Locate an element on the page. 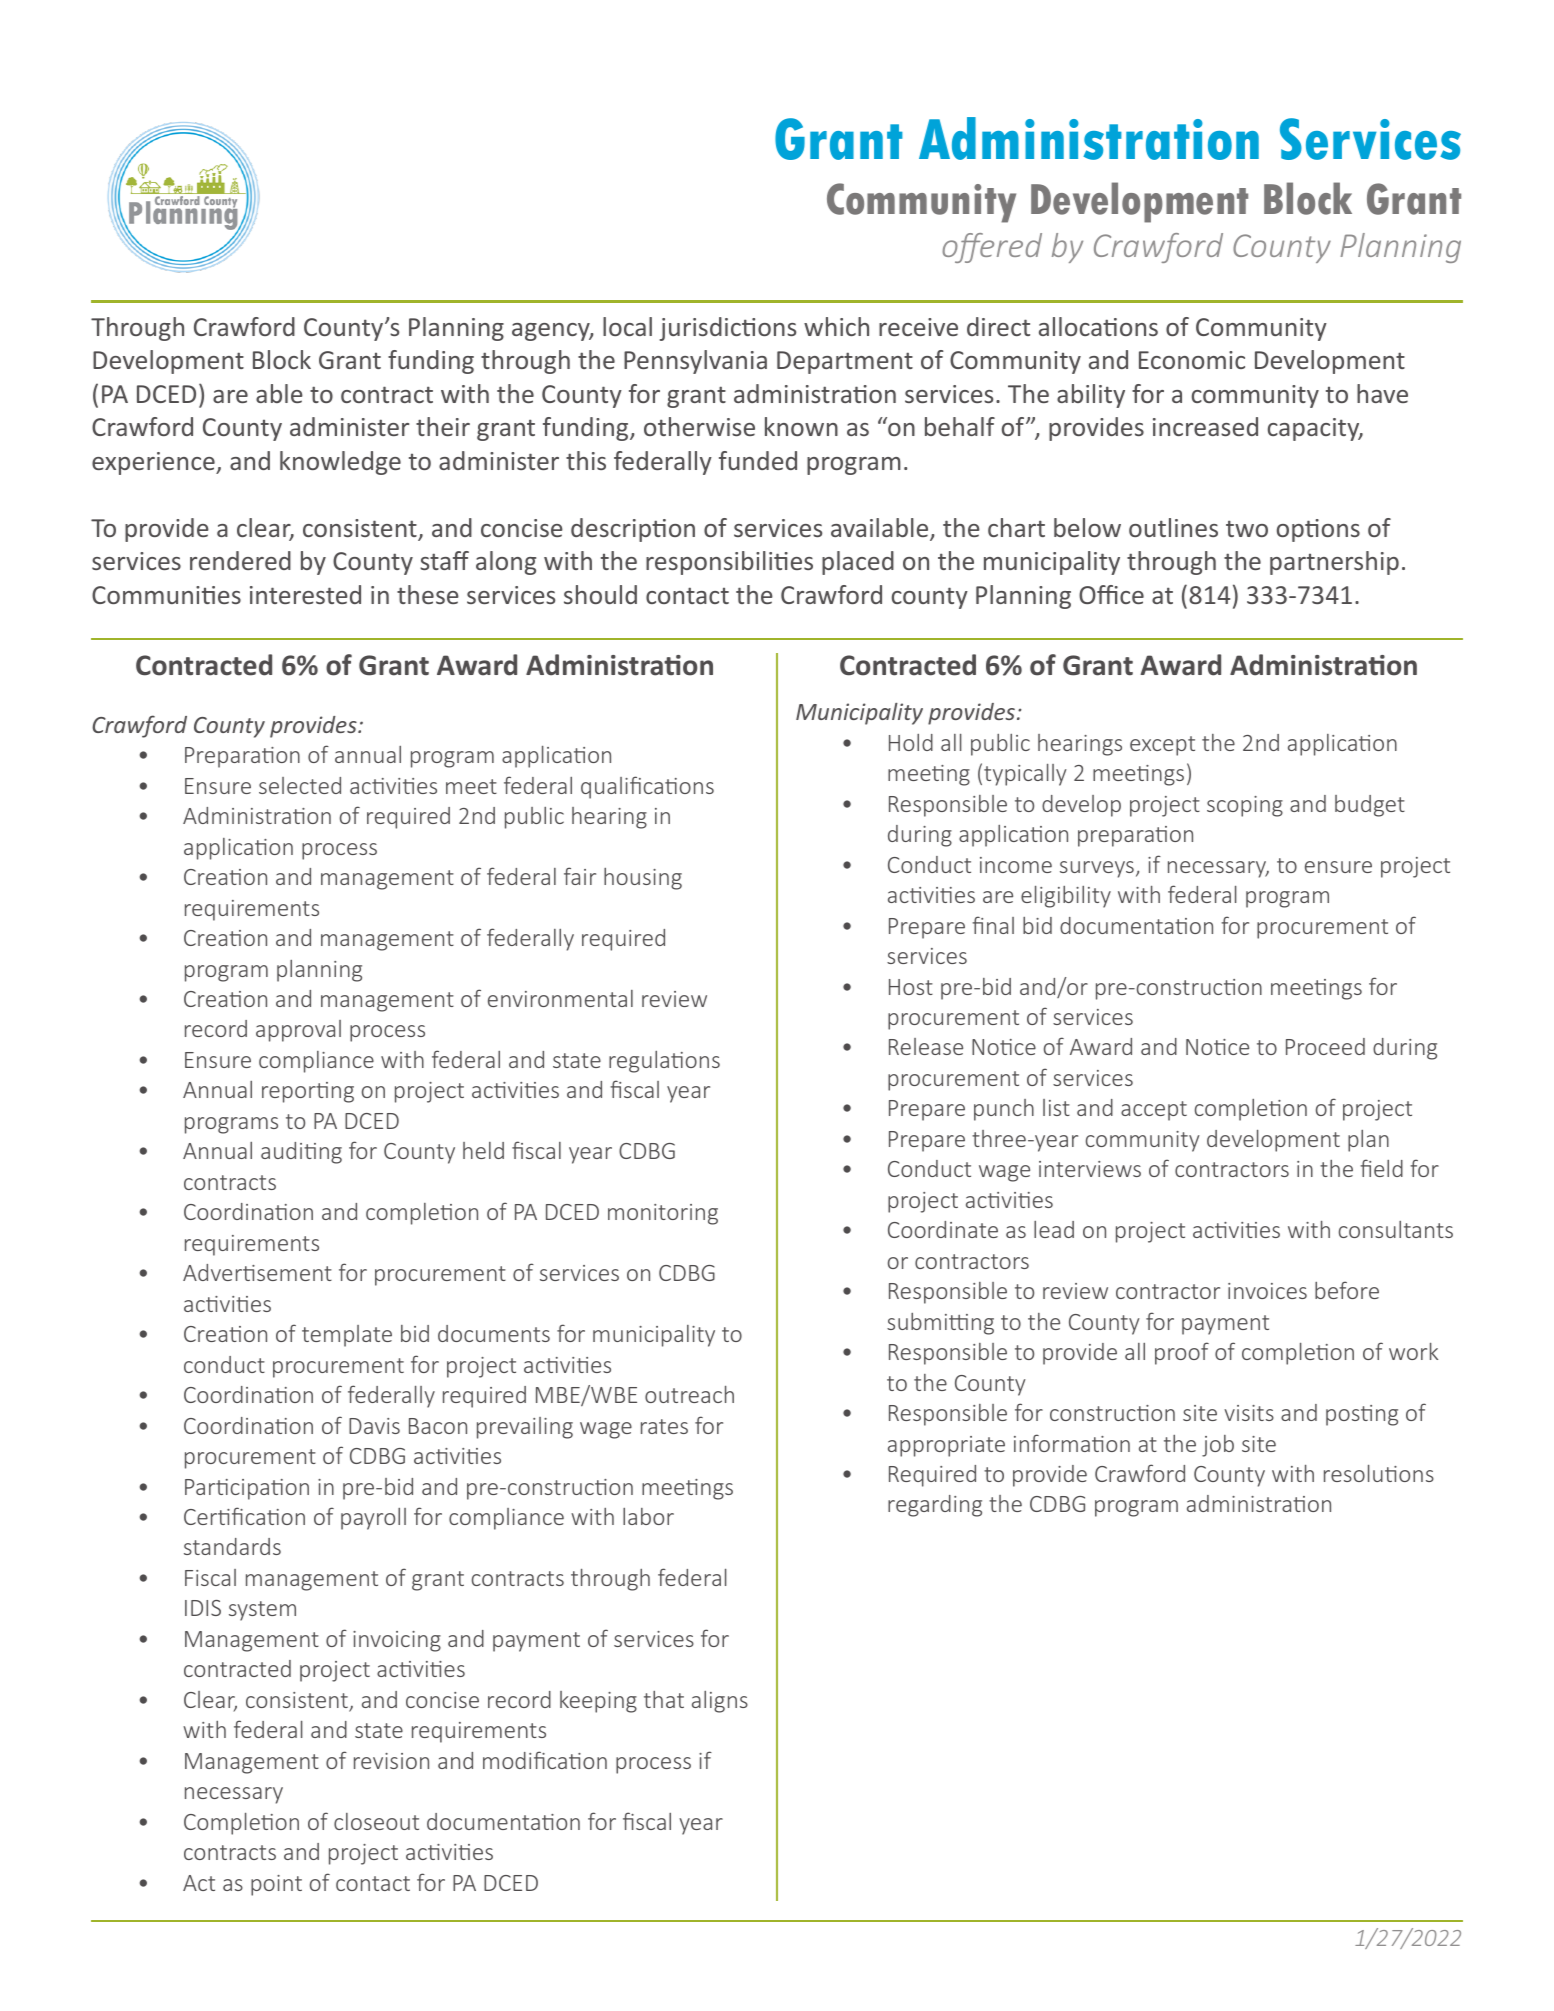 This document has height=2011, width=1554. Hold is located at coordinates (911, 742).
